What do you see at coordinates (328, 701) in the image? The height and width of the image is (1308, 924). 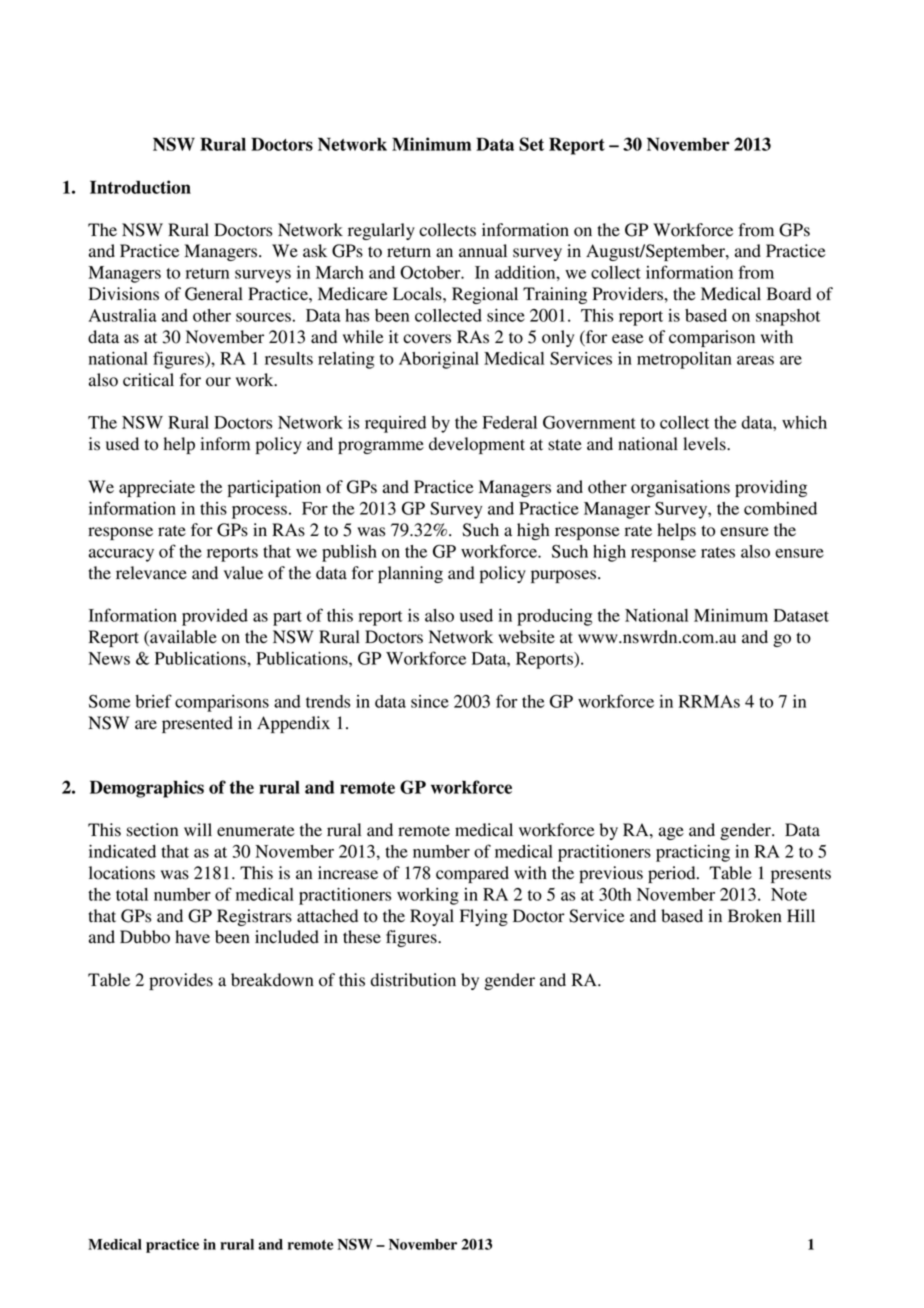 I see `trends` at bounding box center [328, 701].
